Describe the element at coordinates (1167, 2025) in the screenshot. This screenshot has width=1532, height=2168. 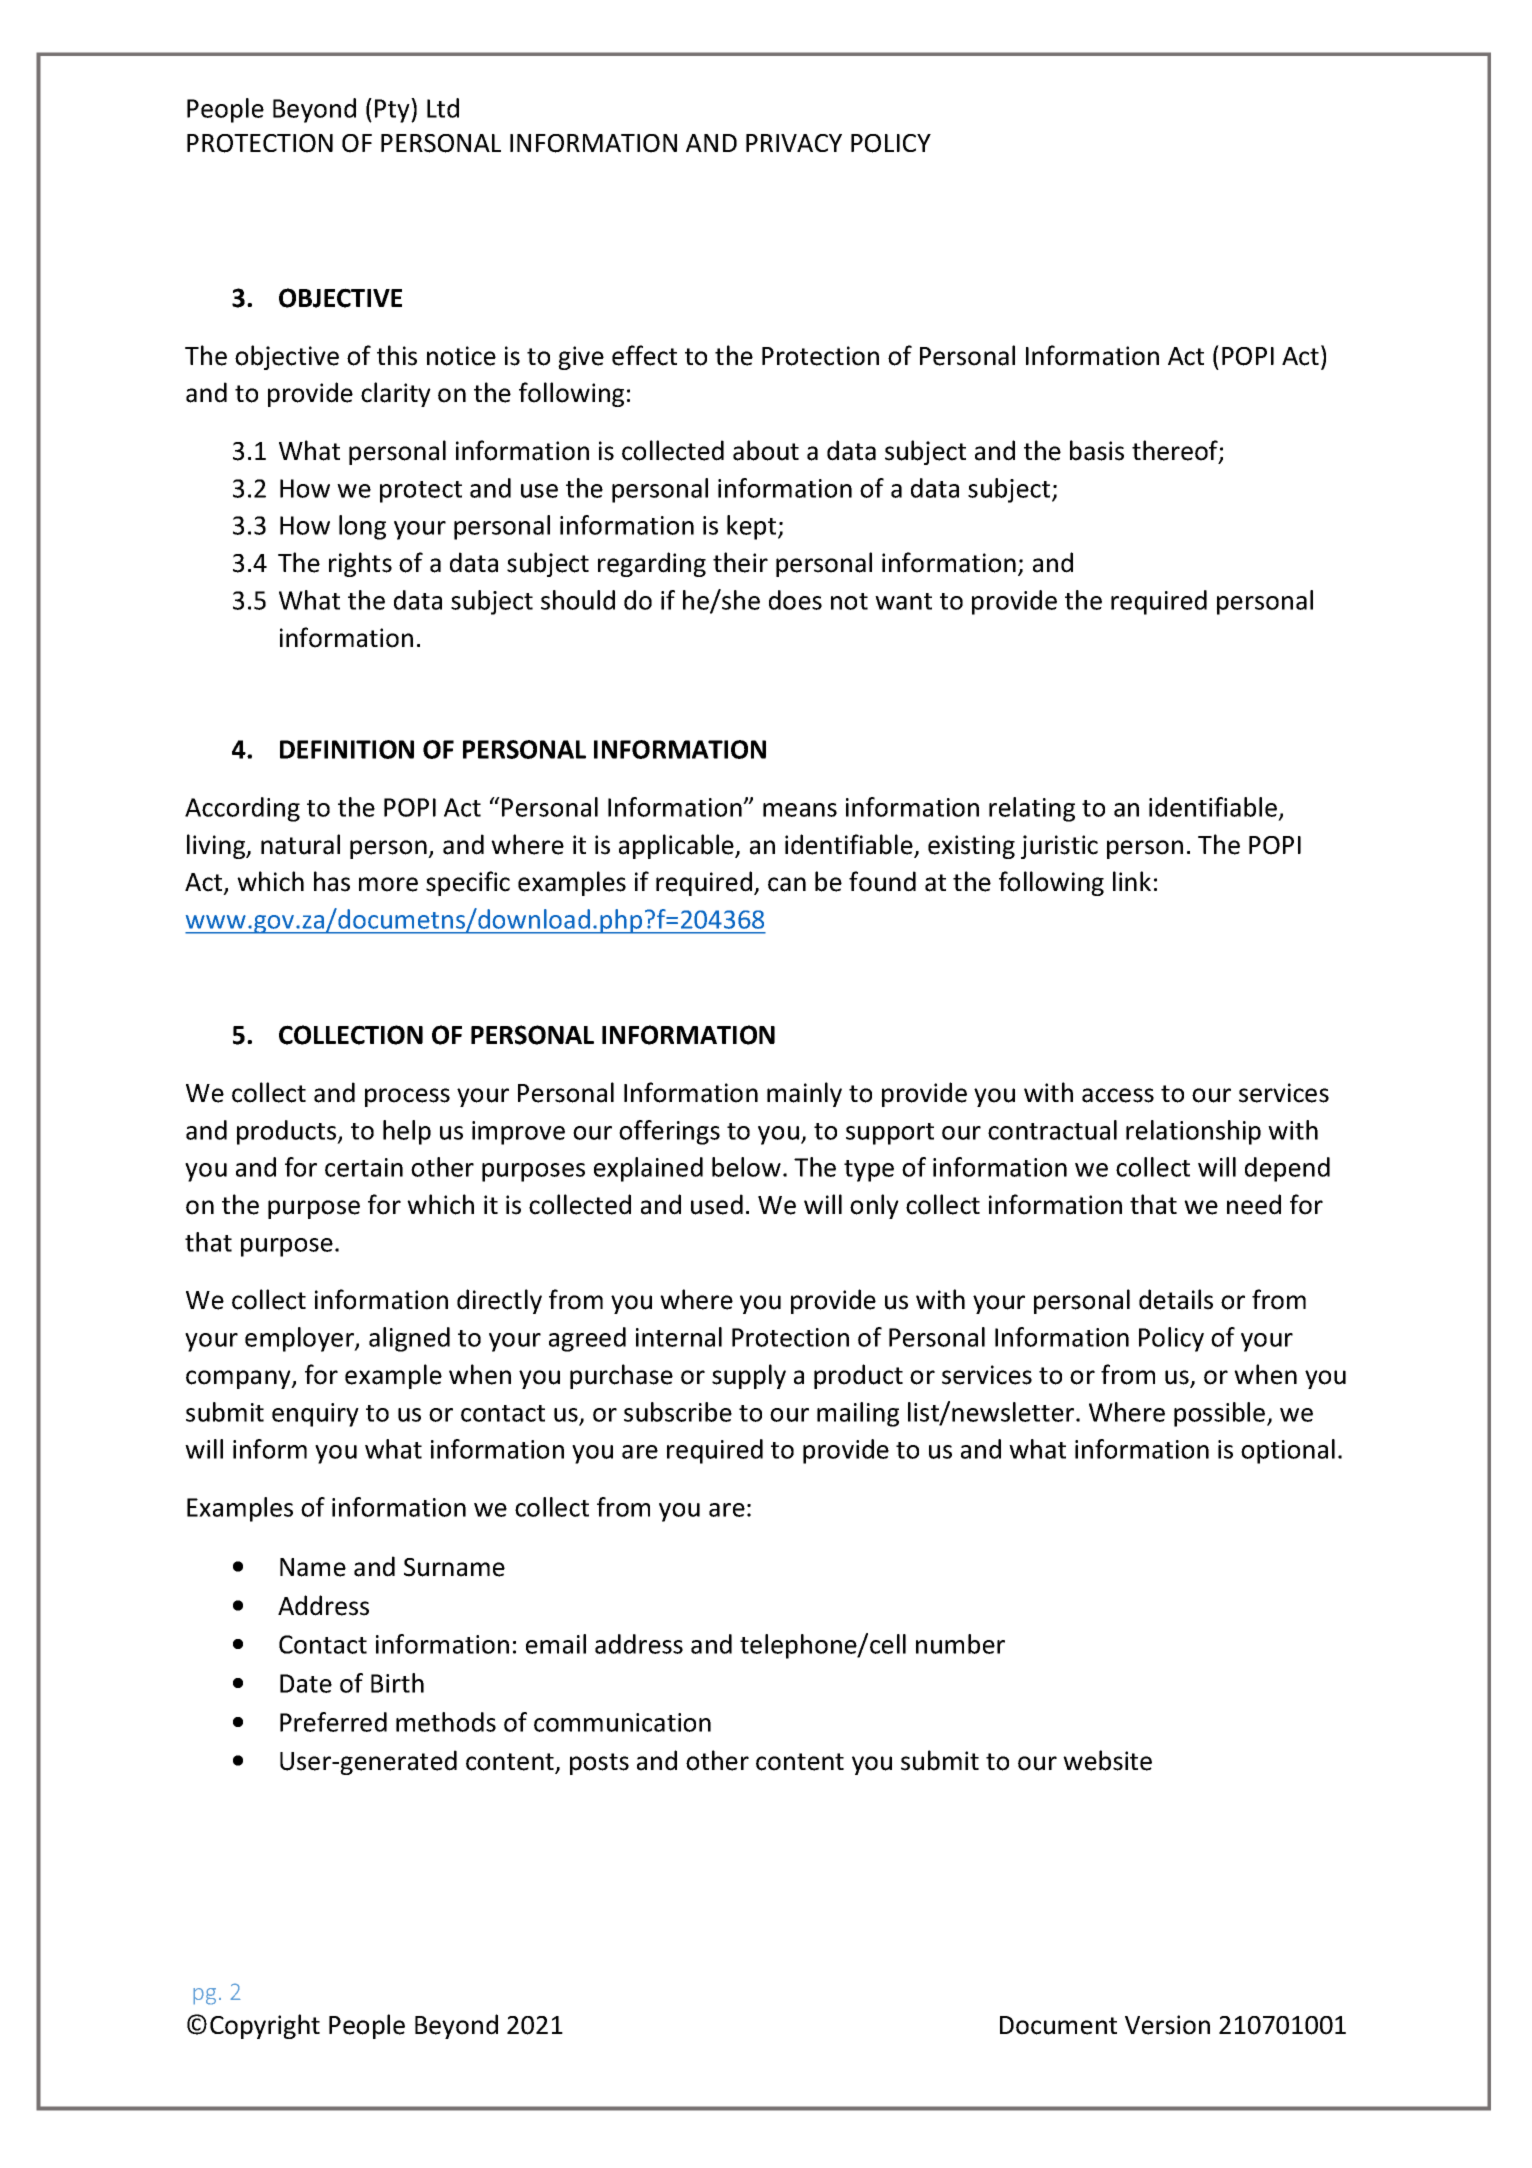
I see `Version` at that location.
